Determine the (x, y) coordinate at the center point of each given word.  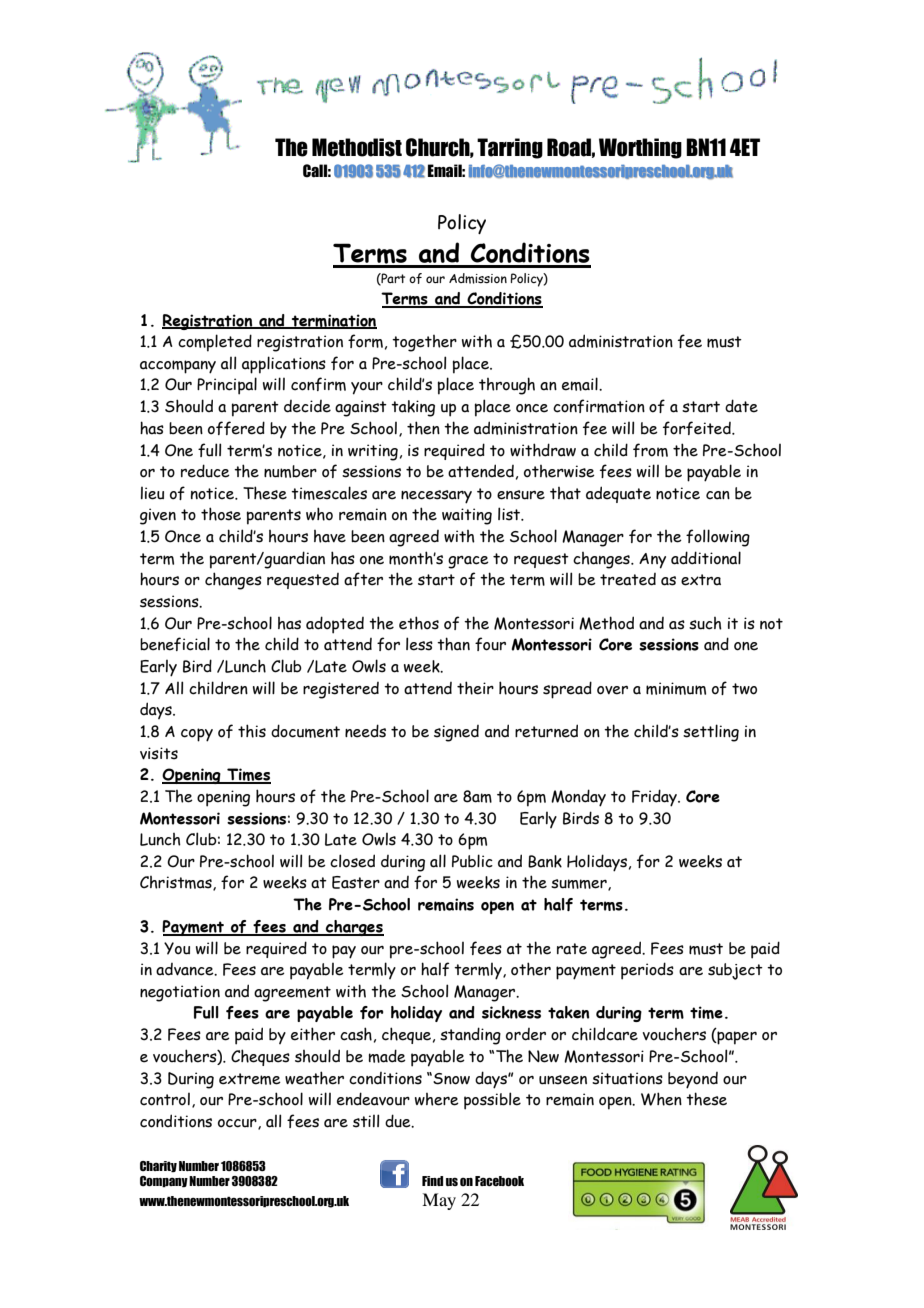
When (661, 1099)
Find (432, 1181)
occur (238, 1124)
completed (215, 343)
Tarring (510, 148)
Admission (478, 278)
